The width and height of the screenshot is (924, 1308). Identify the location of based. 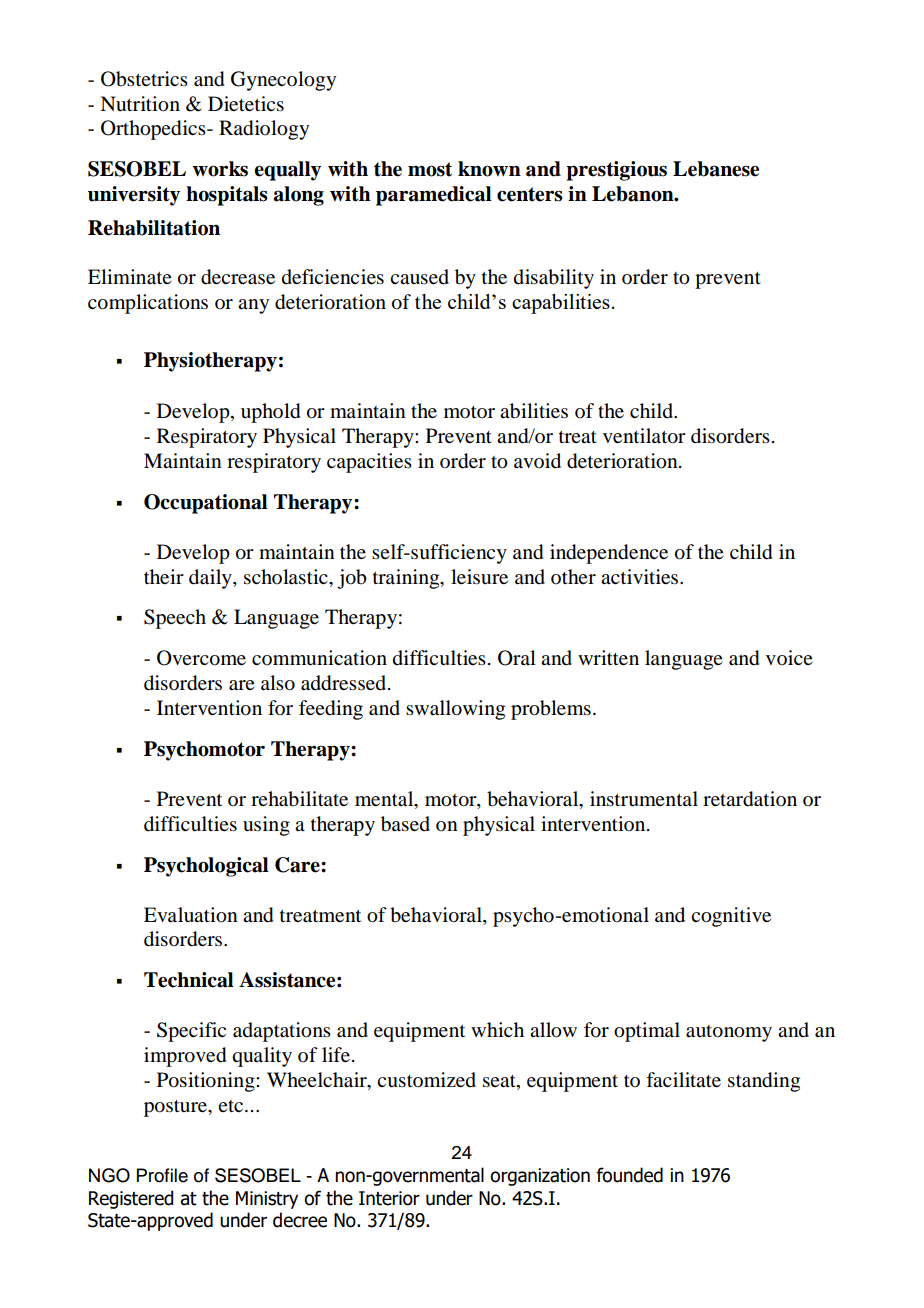
(405, 824).
